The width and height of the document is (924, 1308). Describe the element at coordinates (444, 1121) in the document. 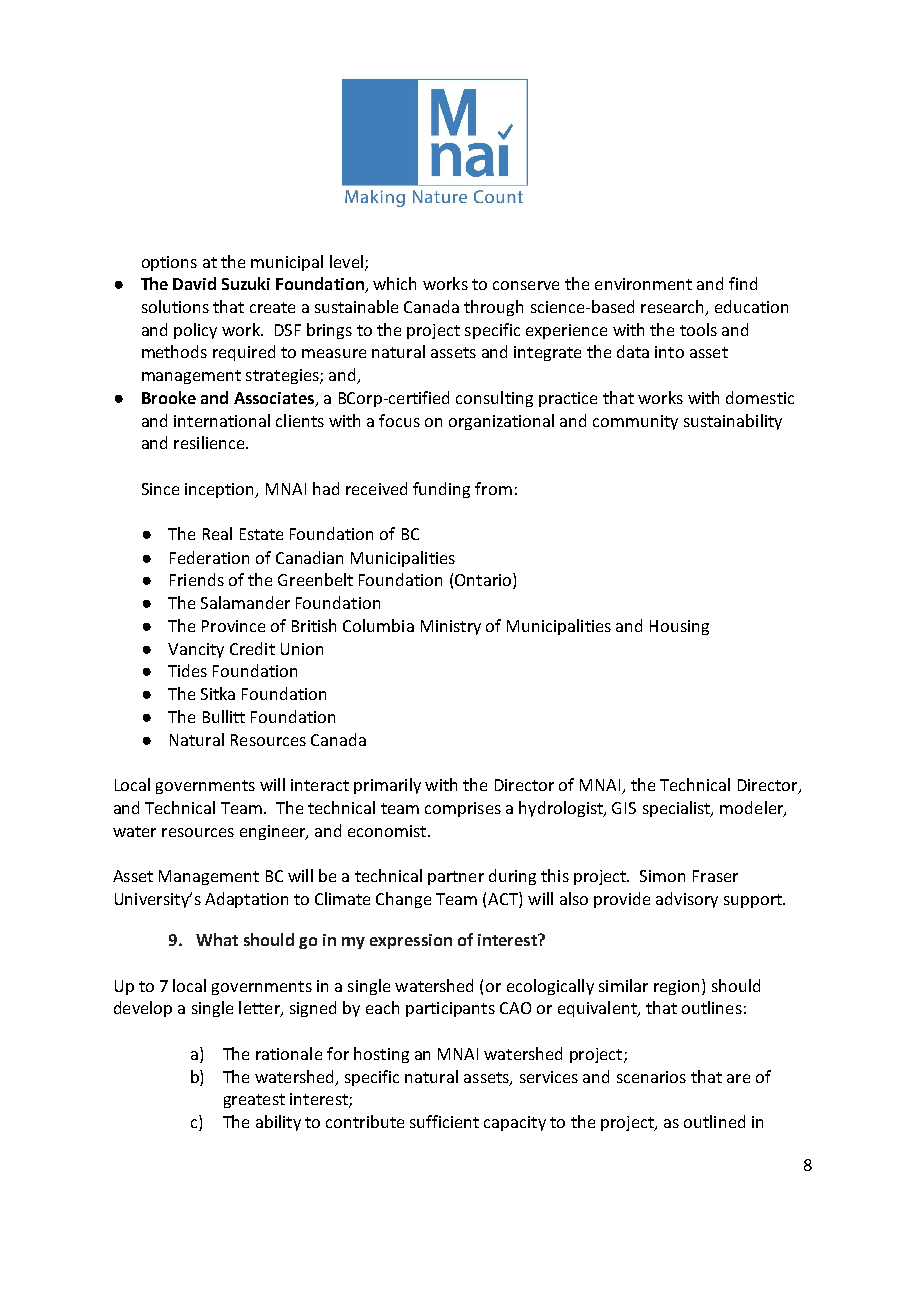

I see `sufficient` at that location.
